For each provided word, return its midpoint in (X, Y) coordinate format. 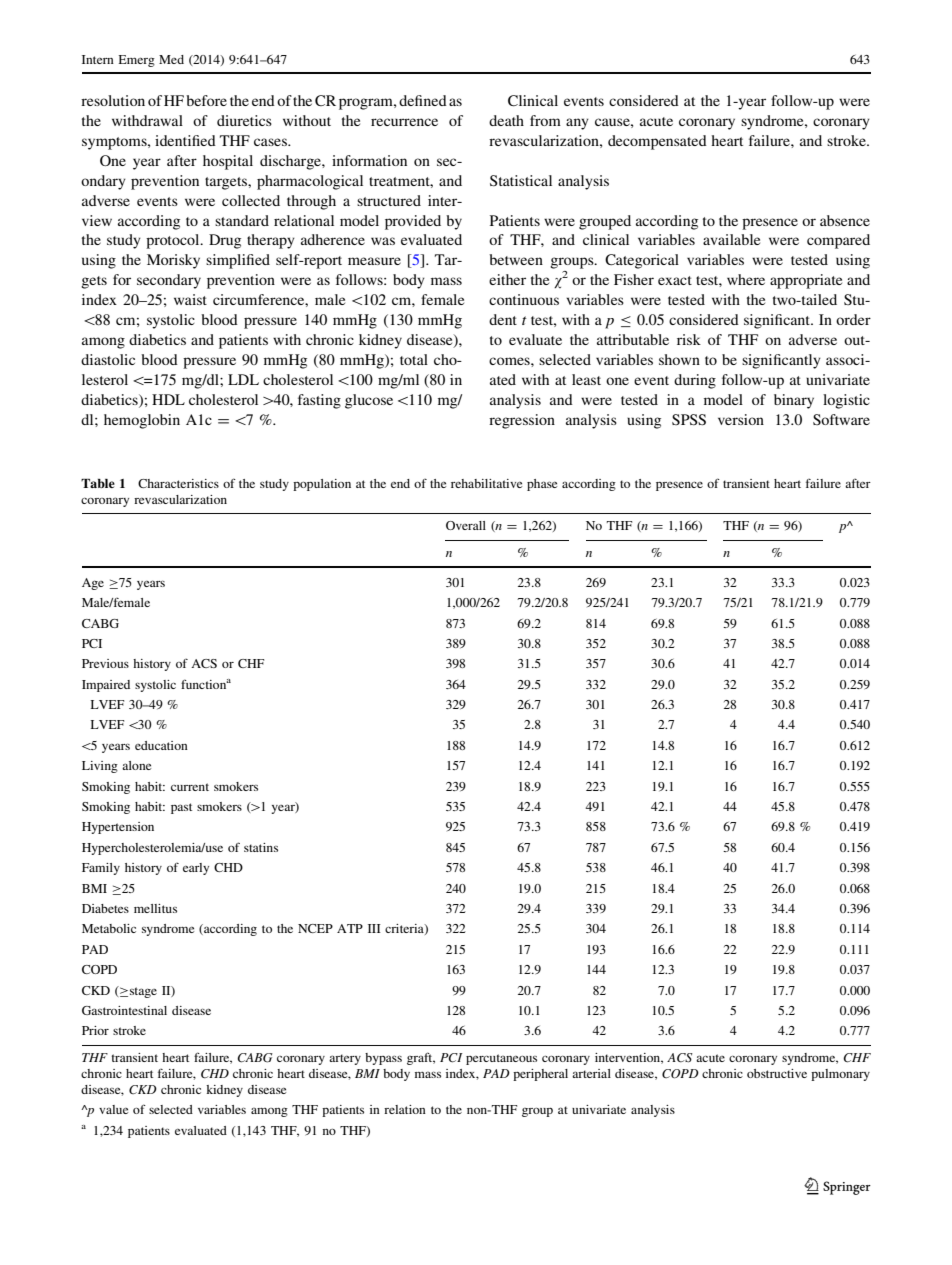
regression (522, 421)
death (506, 120)
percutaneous (501, 1059)
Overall (466, 525)
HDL (168, 399)
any (577, 124)
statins (261, 847)
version (741, 419)
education (161, 745)
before (206, 100)
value (113, 1109)
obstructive (777, 1073)
